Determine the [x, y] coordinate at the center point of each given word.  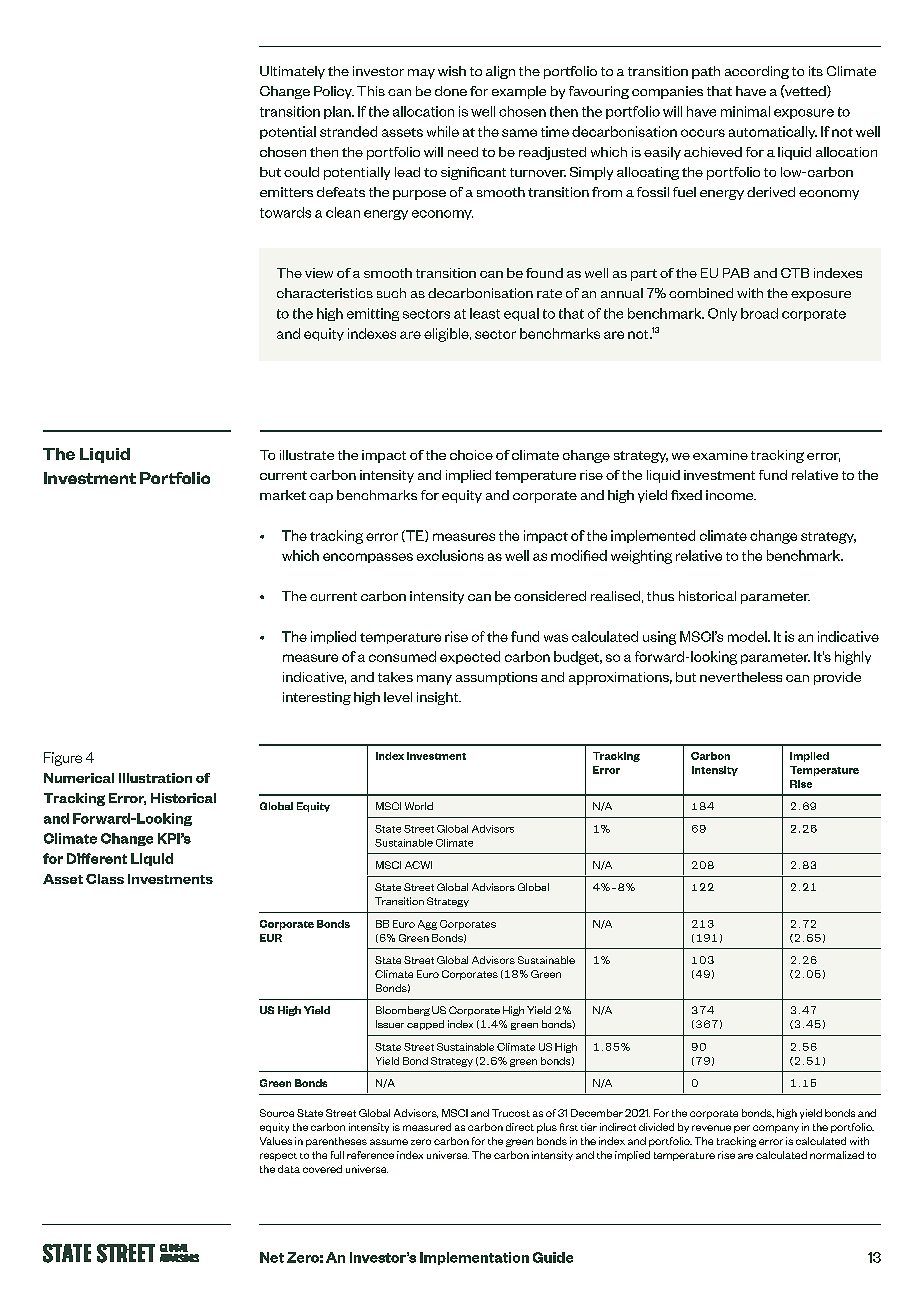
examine [720, 455]
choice [471, 455]
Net [272, 1257]
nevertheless [741, 677]
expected [470, 657]
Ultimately [292, 72]
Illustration [155, 778]
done [451, 91]
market [283, 495]
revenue [711, 1128]
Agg [427, 925]
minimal [745, 111]
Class [105, 879]
